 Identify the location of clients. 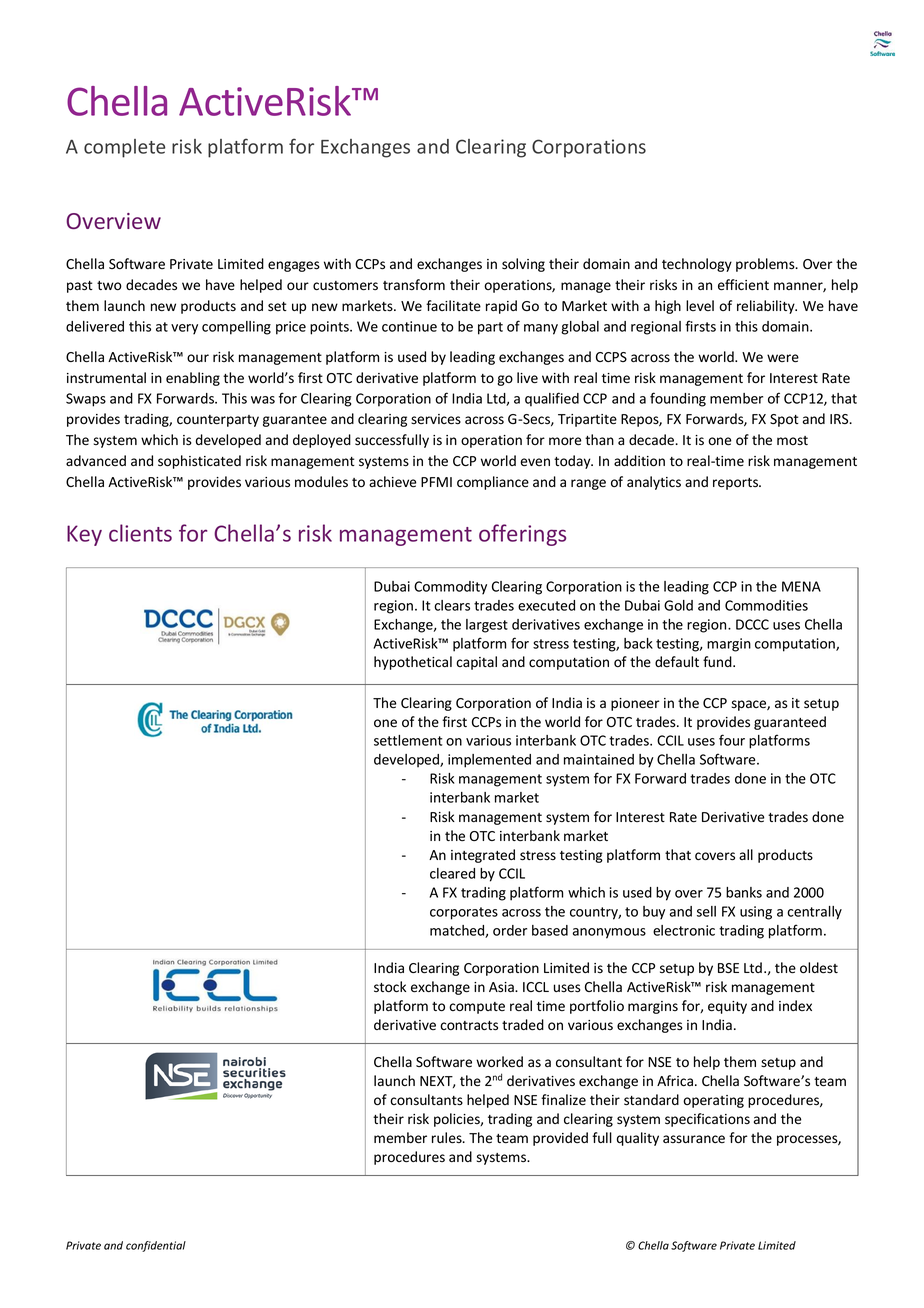
(140, 533).
